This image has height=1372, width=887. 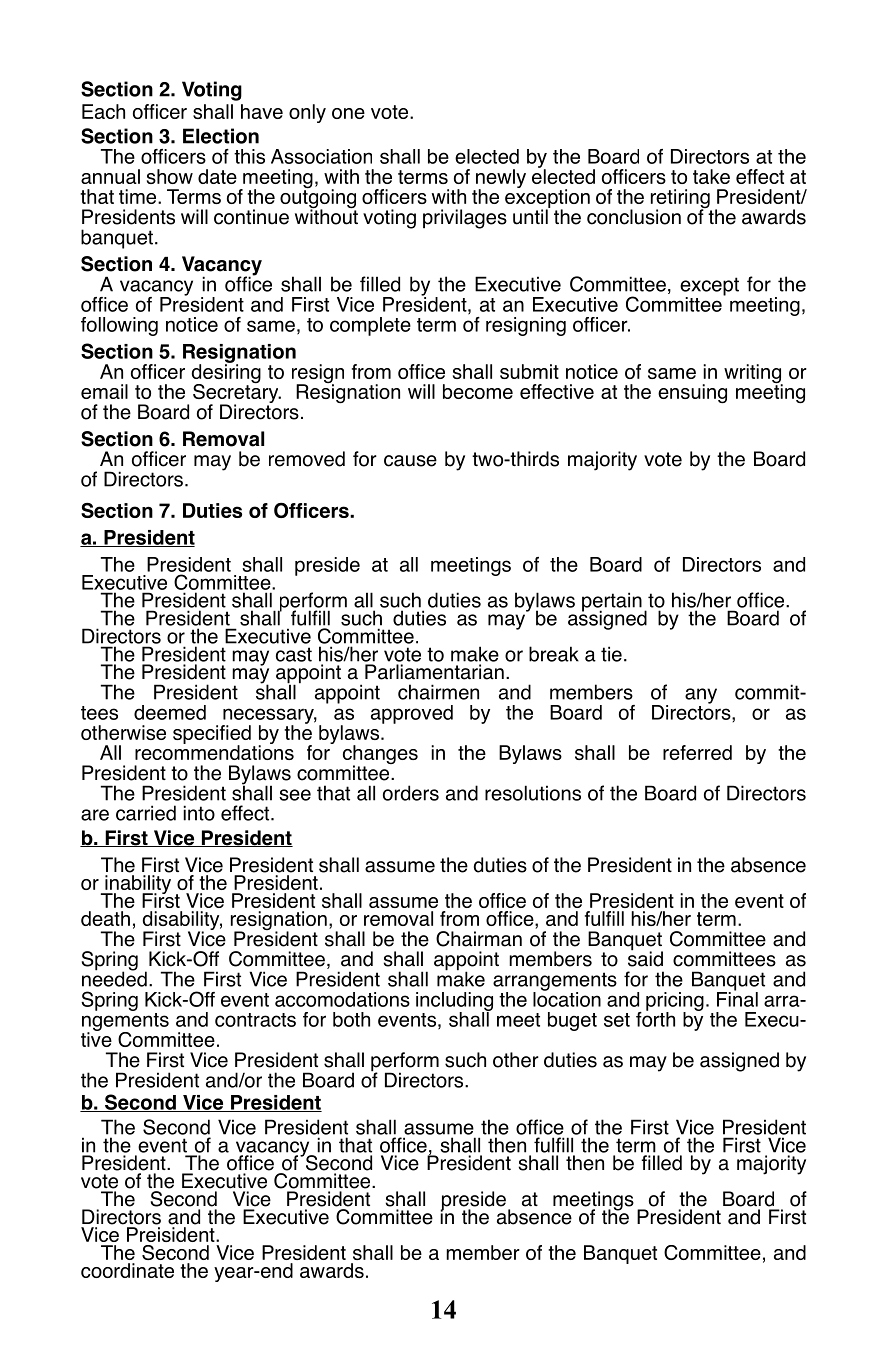 What do you see at coordinates (692, 394) in the image?
I see `ensuing` at bounding box center [692, 394].
